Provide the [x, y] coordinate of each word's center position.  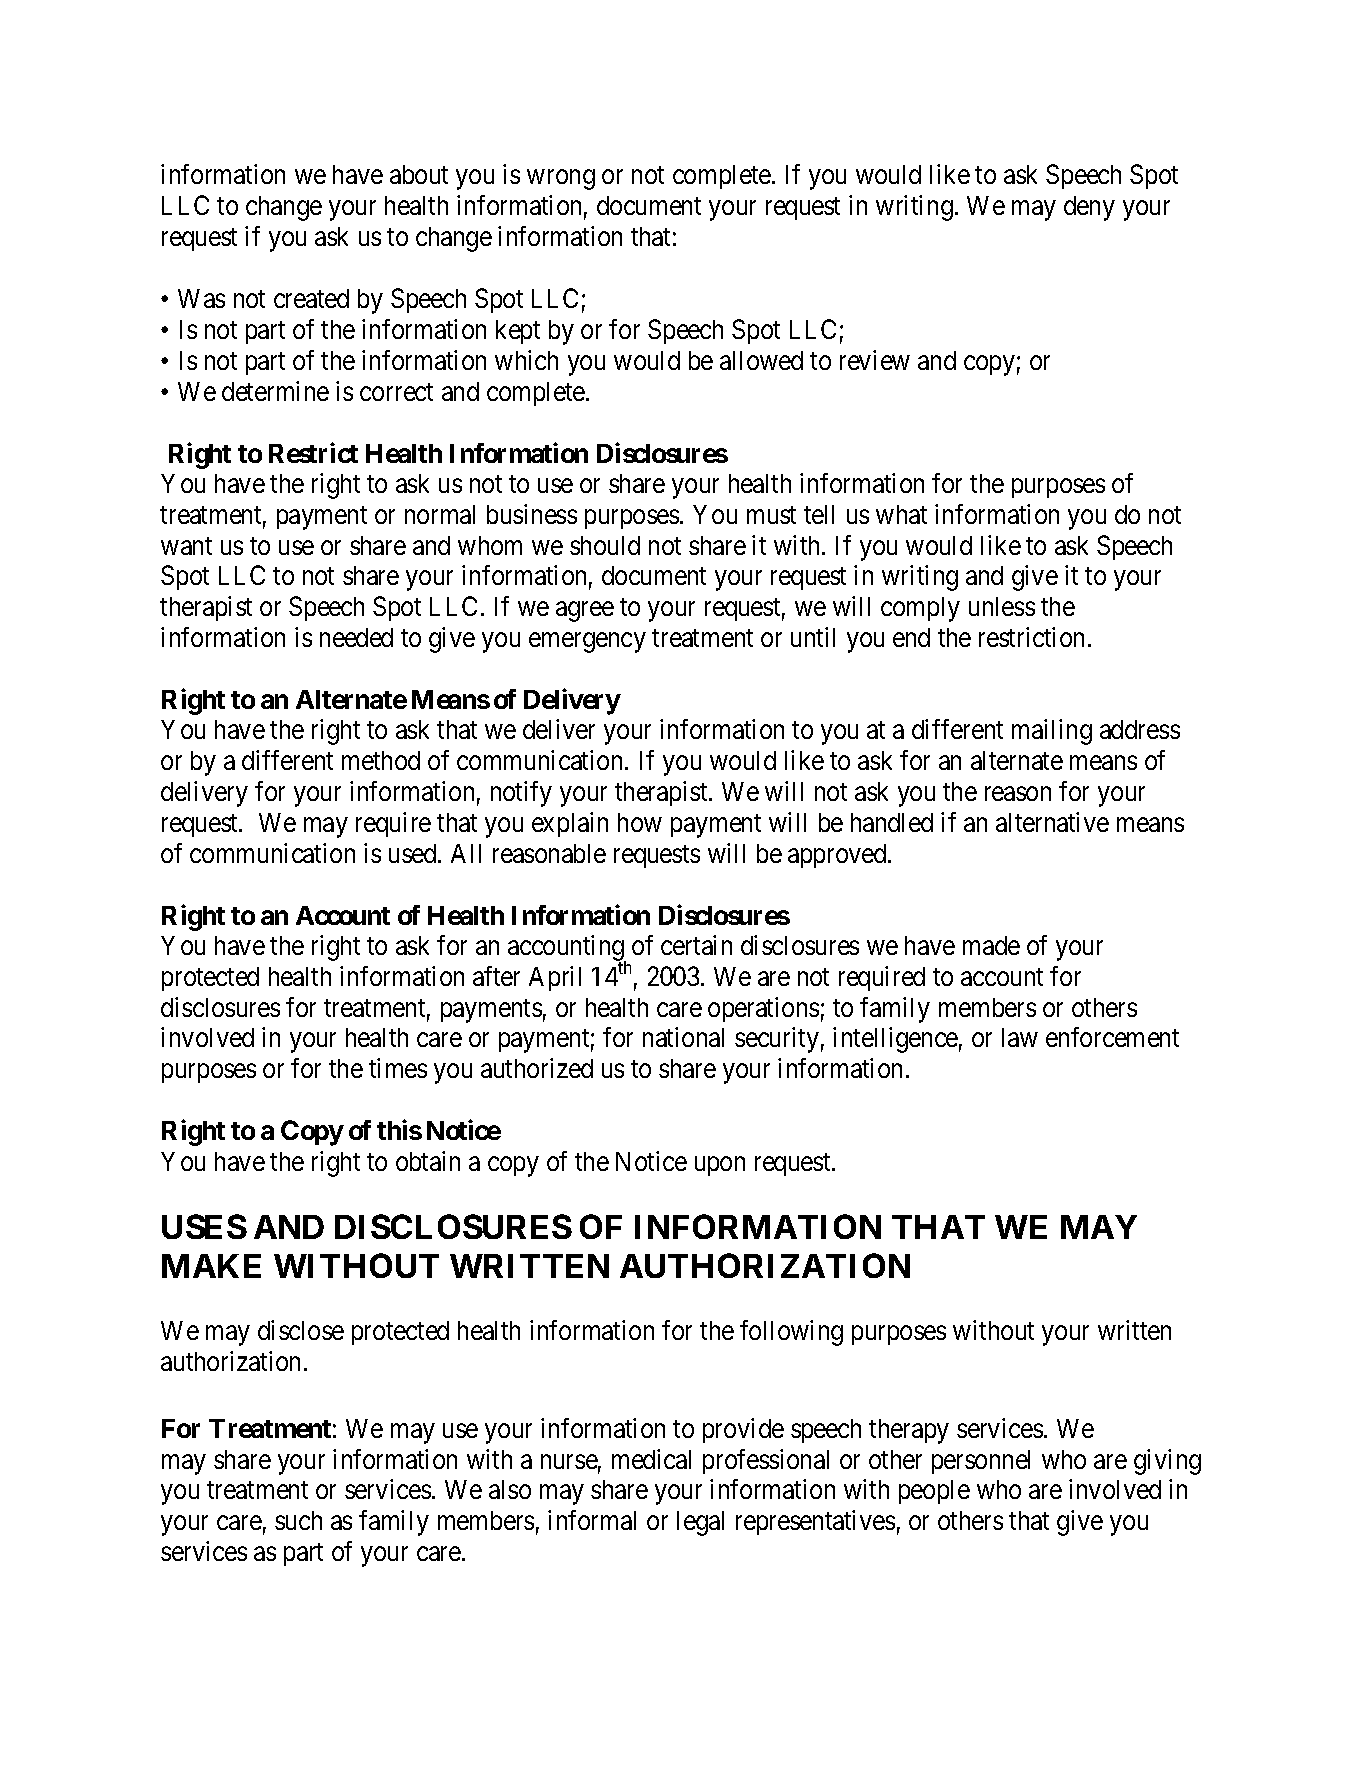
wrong [561, 180]
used [414, 853]
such [298, 1520]
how [640, 822]
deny [1089, 208]
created [311, 298]
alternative [1052, 822]
